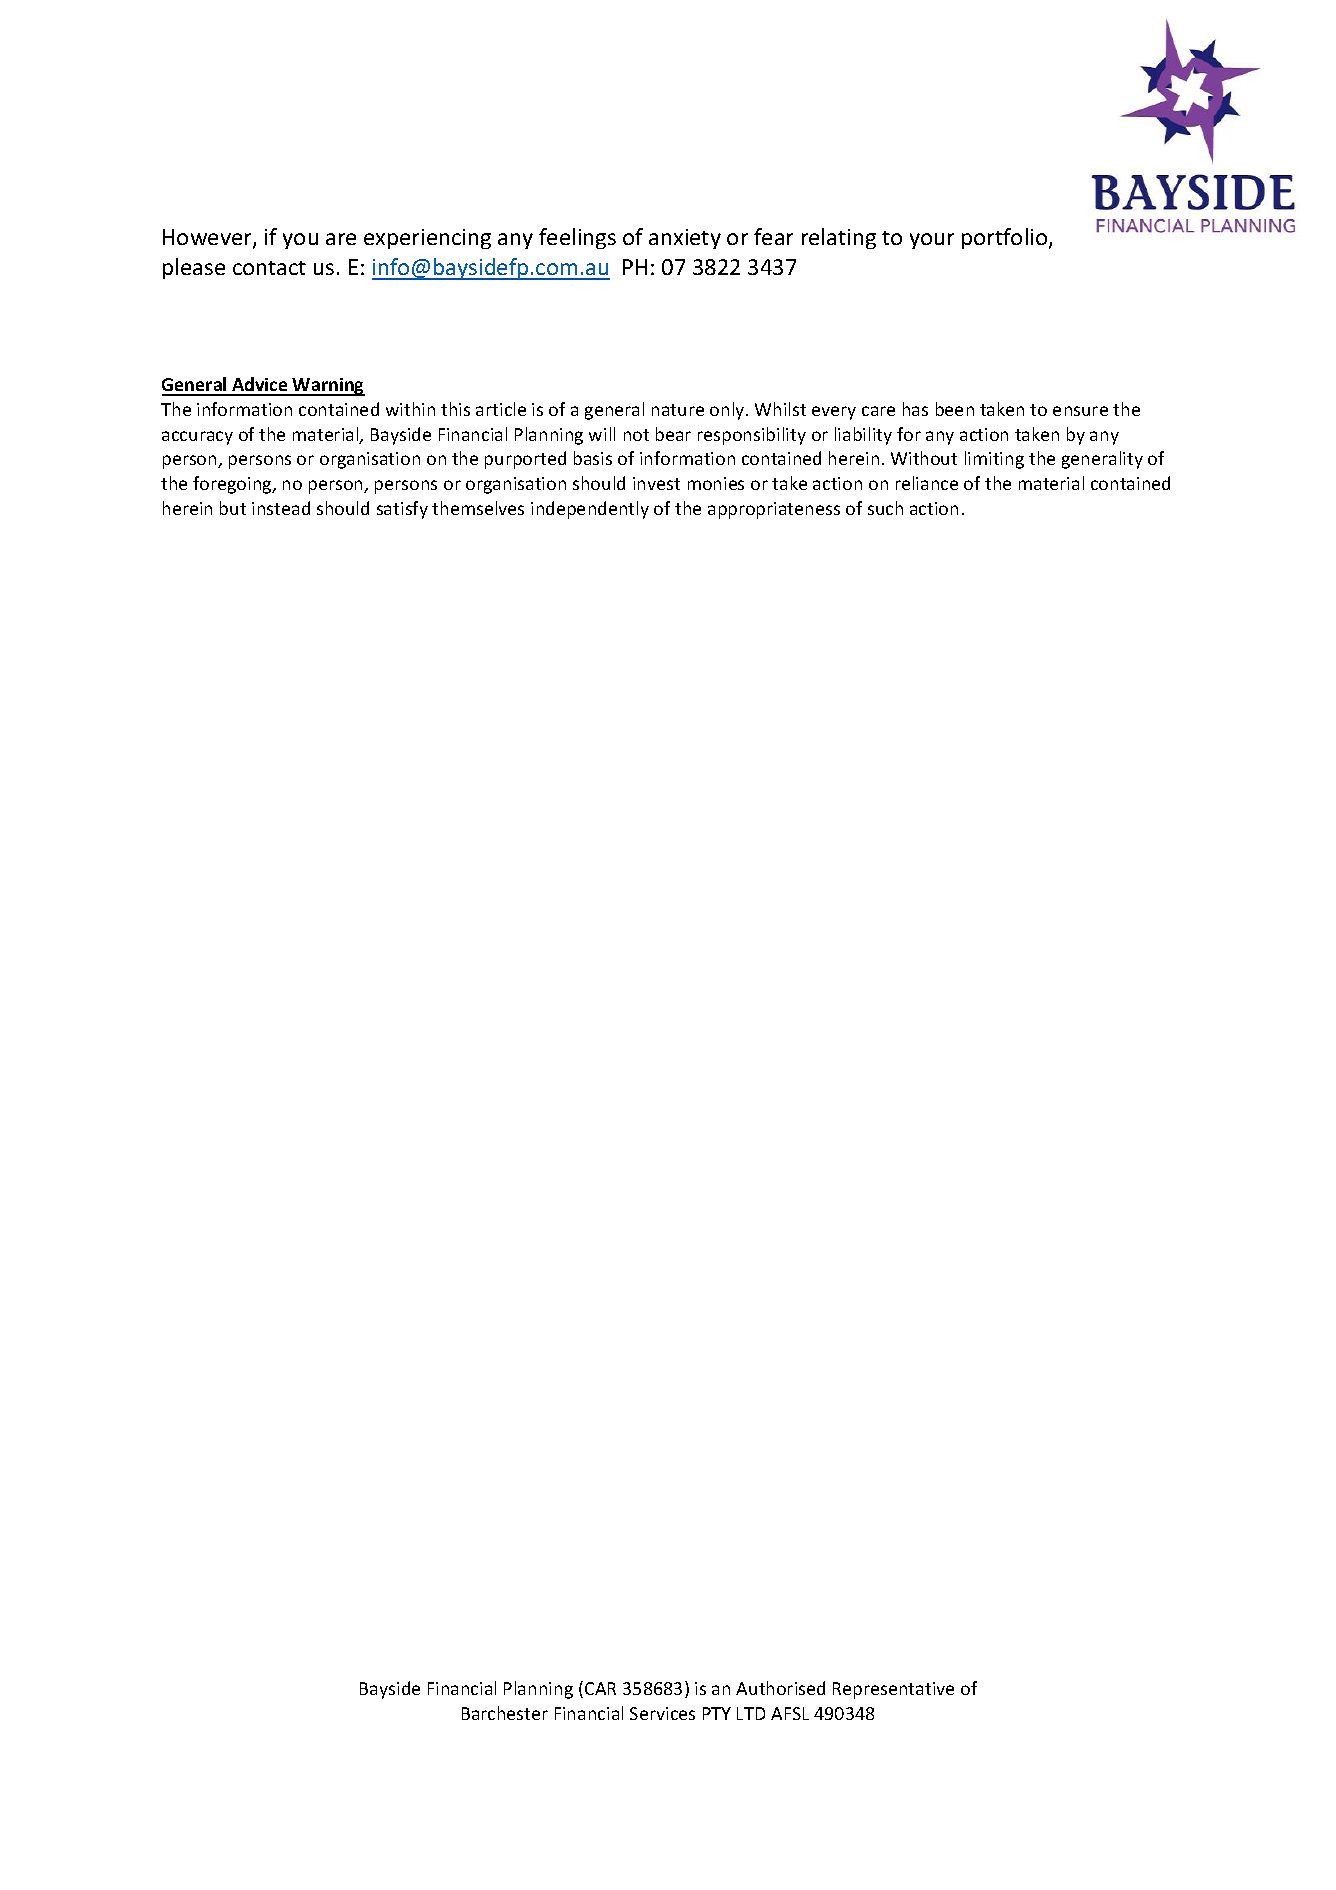 Image resolution: width=1336 pixels, height=1890 pixels. What do you see at coordinates (717, 1713) in the screenshot?
I see `PTY` at bounding box center [717, 1713].
